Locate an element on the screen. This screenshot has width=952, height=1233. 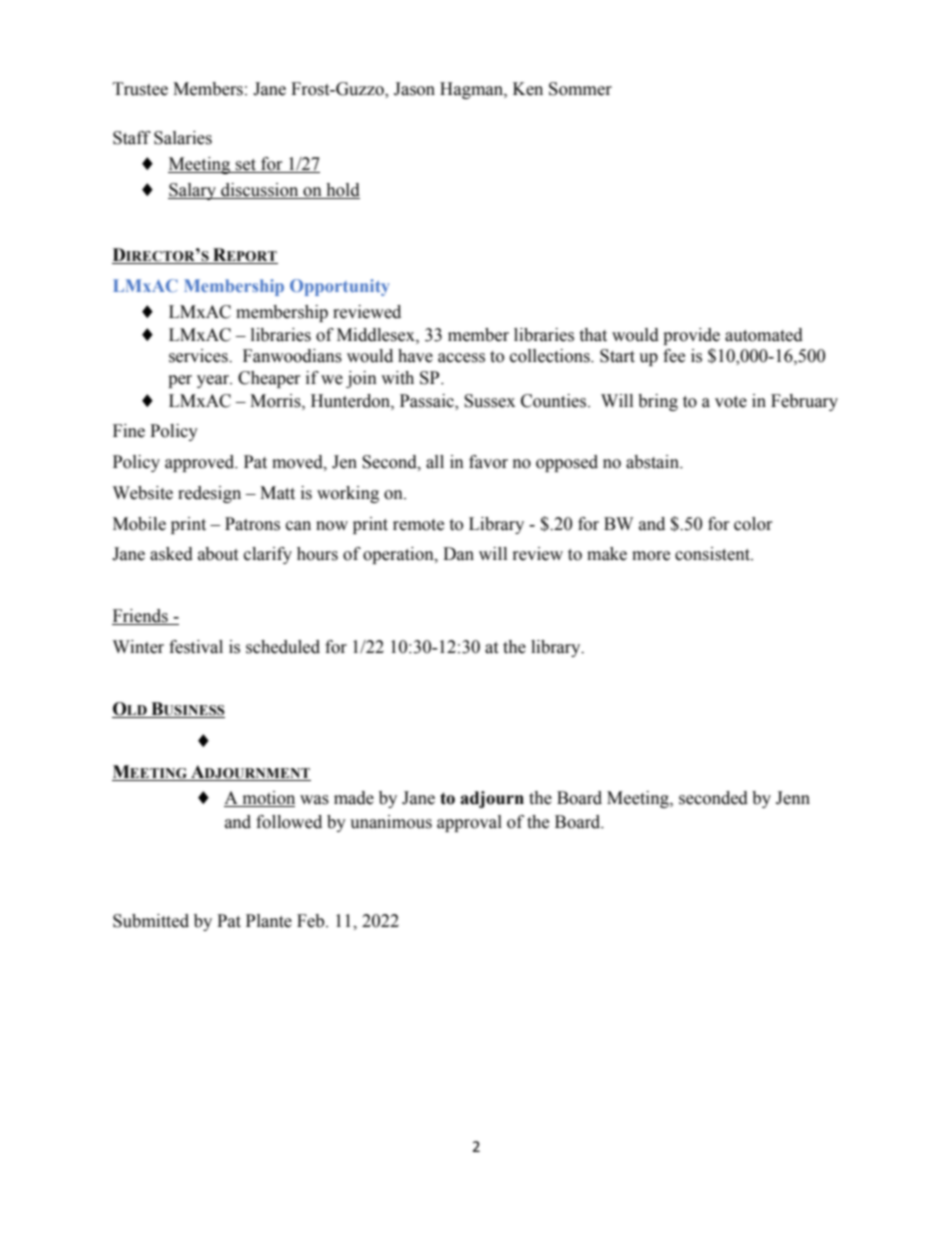
redesign is located at coordinates (209, 494).
